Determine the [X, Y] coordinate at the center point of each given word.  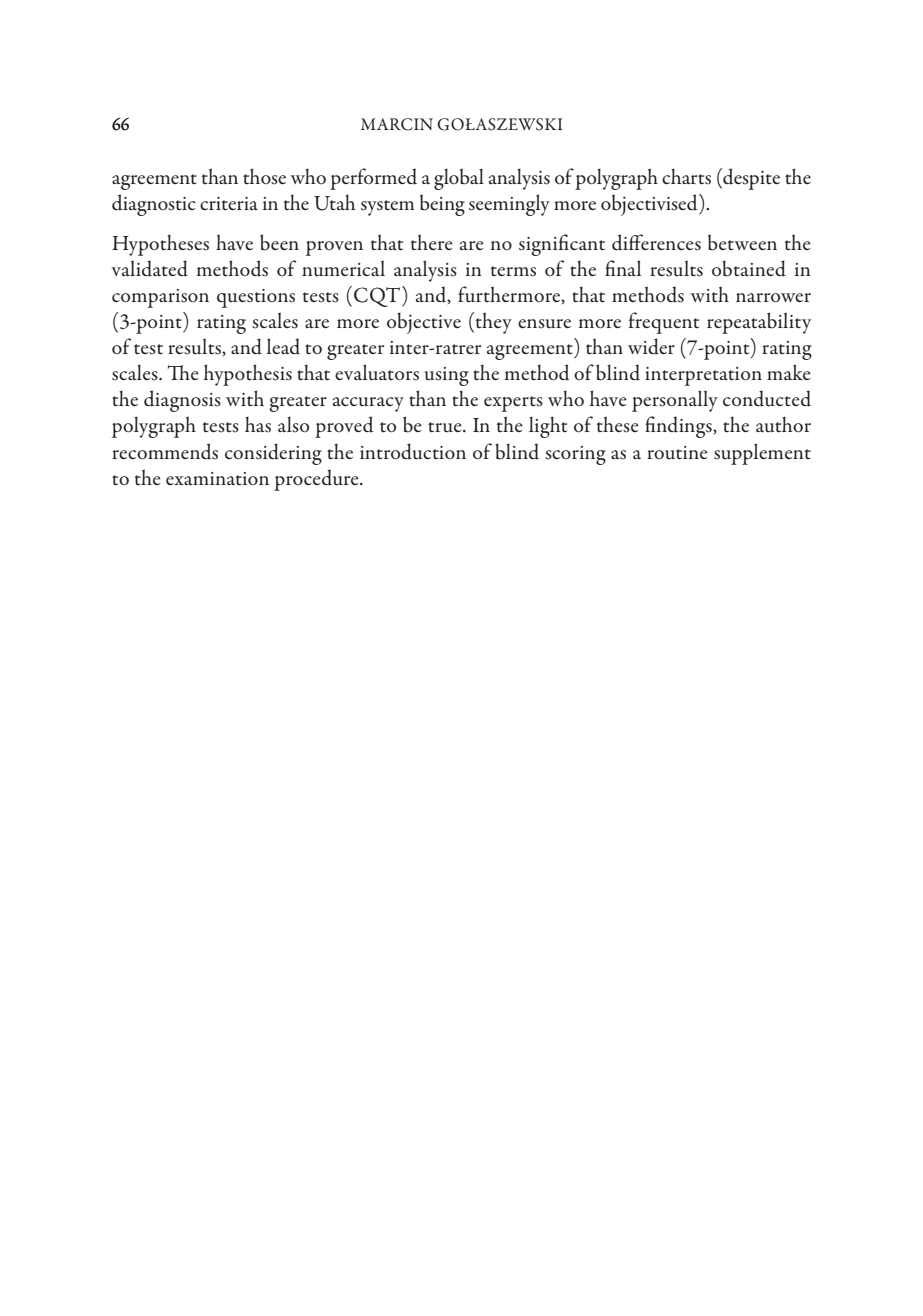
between [742, 242]
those [264, 176]
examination [217, 478]
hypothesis [248, 375]
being [442, 205]
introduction [413, 451]
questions [256, 298]
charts [686, 177]
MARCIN [397, 124]
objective [424, 323]
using [447, 376]
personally [675, 401]
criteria [229, 203]
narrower [773, 298]
